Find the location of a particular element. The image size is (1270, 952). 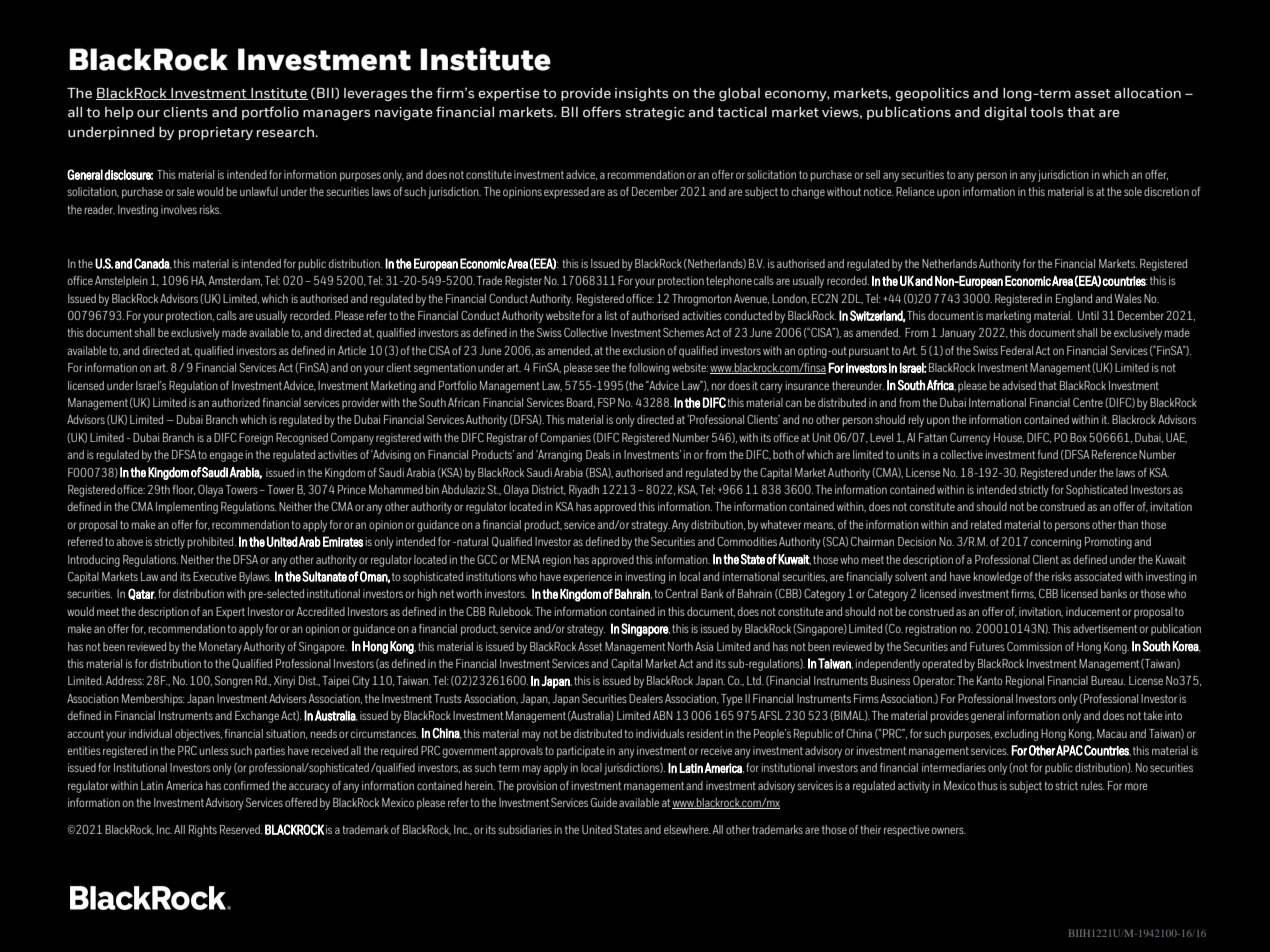

Reserved is located at coordinates (241, 829).
